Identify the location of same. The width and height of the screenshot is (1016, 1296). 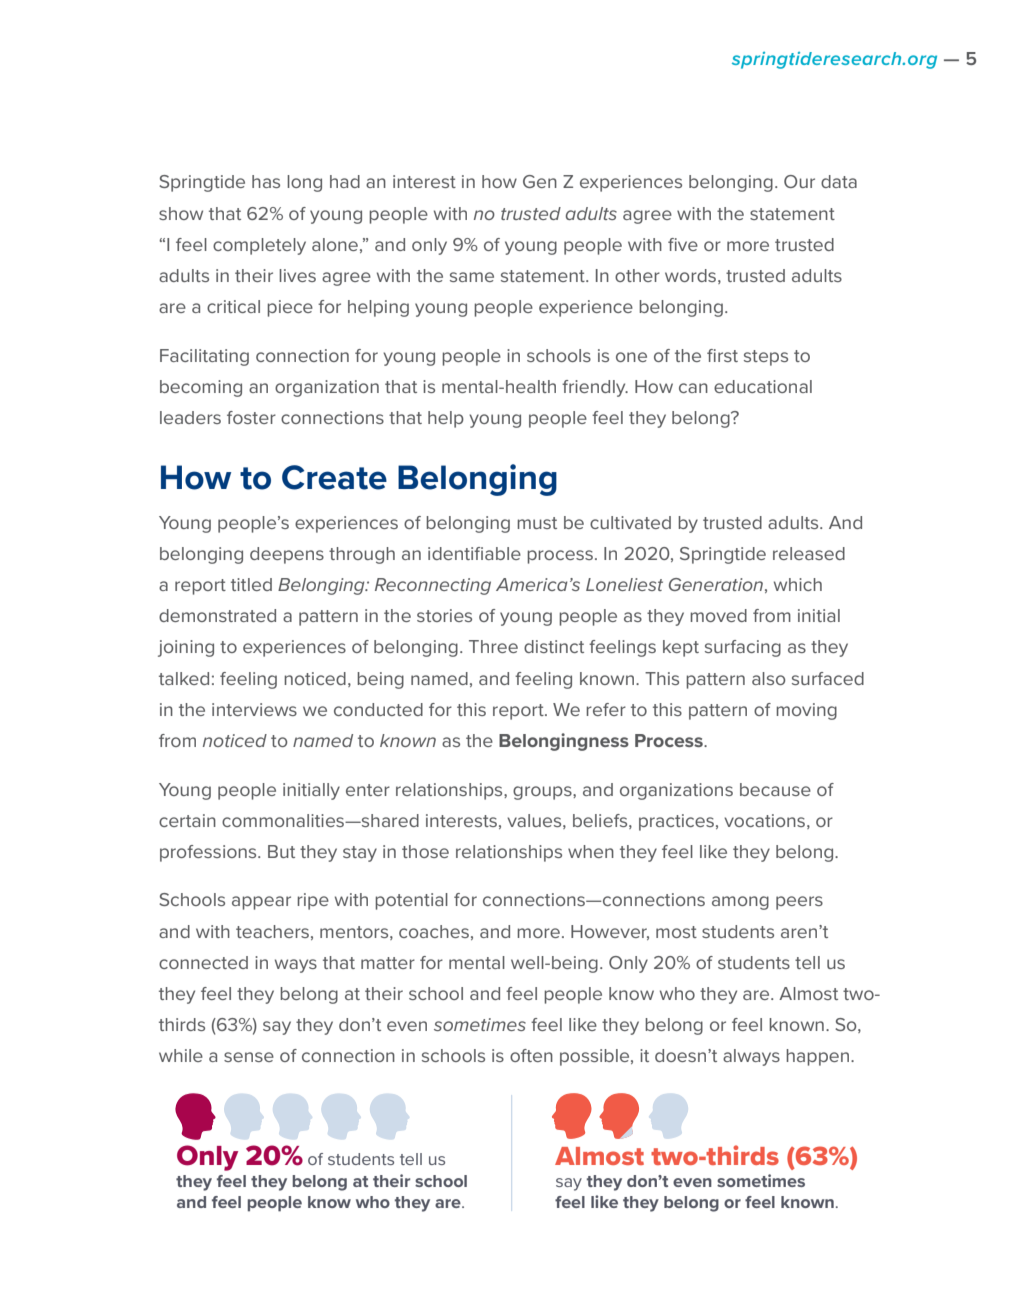
(472, 277).
